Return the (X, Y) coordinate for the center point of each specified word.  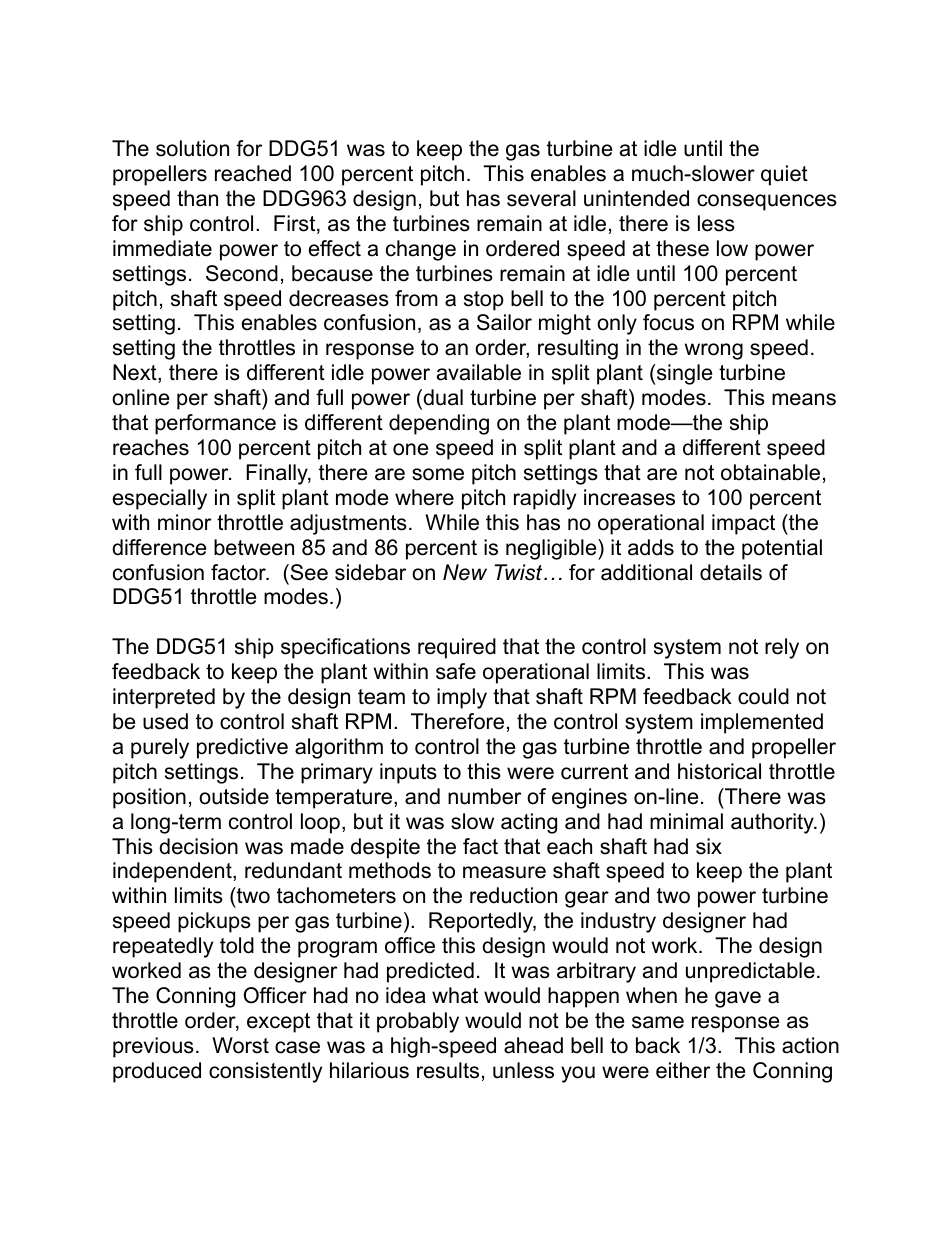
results (448, 1070)
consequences (767, 202)
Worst (240, 1045)
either (683, 1070)
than (197, 198)
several (541, 198)
